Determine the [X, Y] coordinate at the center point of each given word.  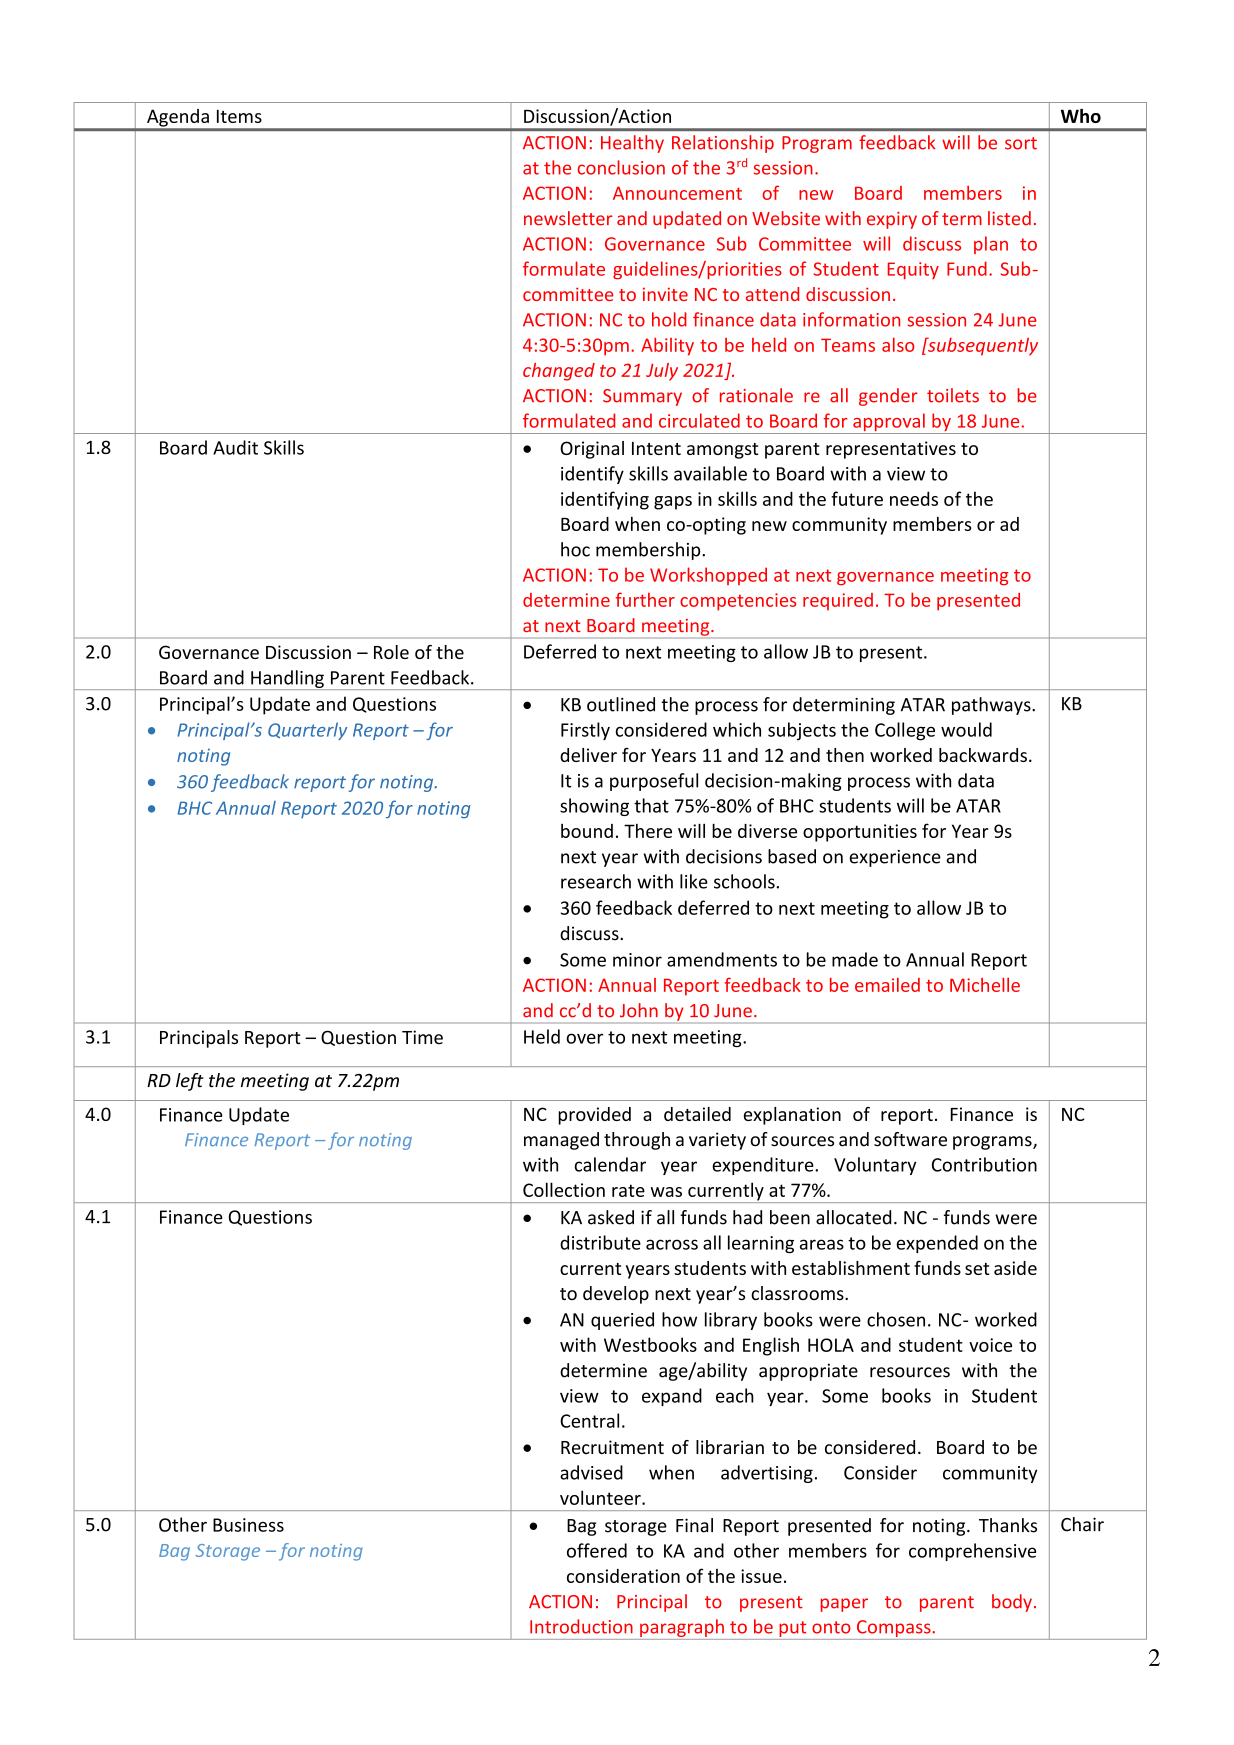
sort [1021, 143]
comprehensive [972, 1552]
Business [248, 1525]
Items [239, 116]
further [645, 599]
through [637, 1141]
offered [597, 1550]
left [190, 1082]
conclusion [621, 167]
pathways [992, 706]
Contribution [984, 1164]
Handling [287, 680]
